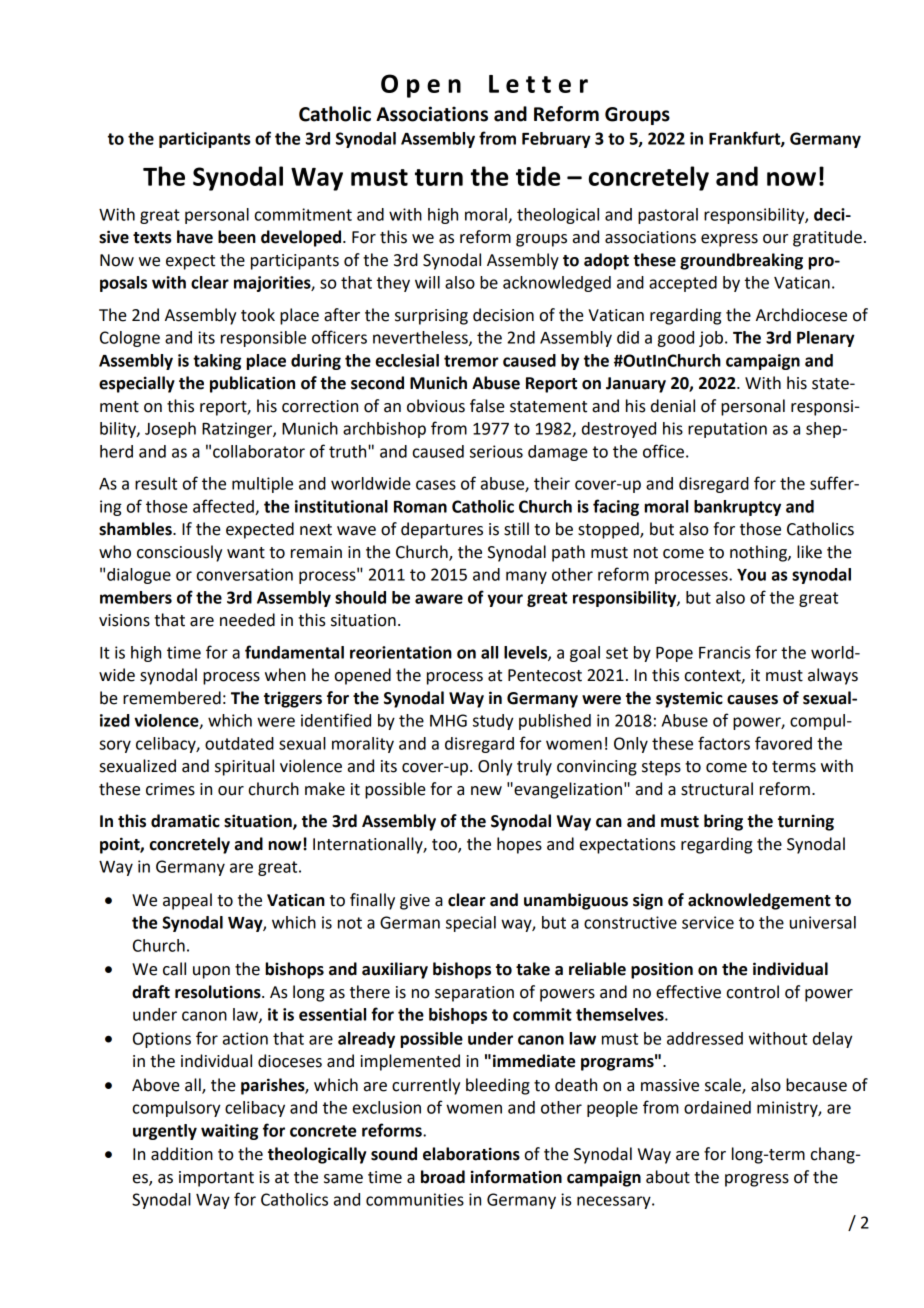 Image resolution: width=924 pixels, height=1308 pixels. Describe the element at coordinates (172, 698) in the image. I see `remembered` at that location.
